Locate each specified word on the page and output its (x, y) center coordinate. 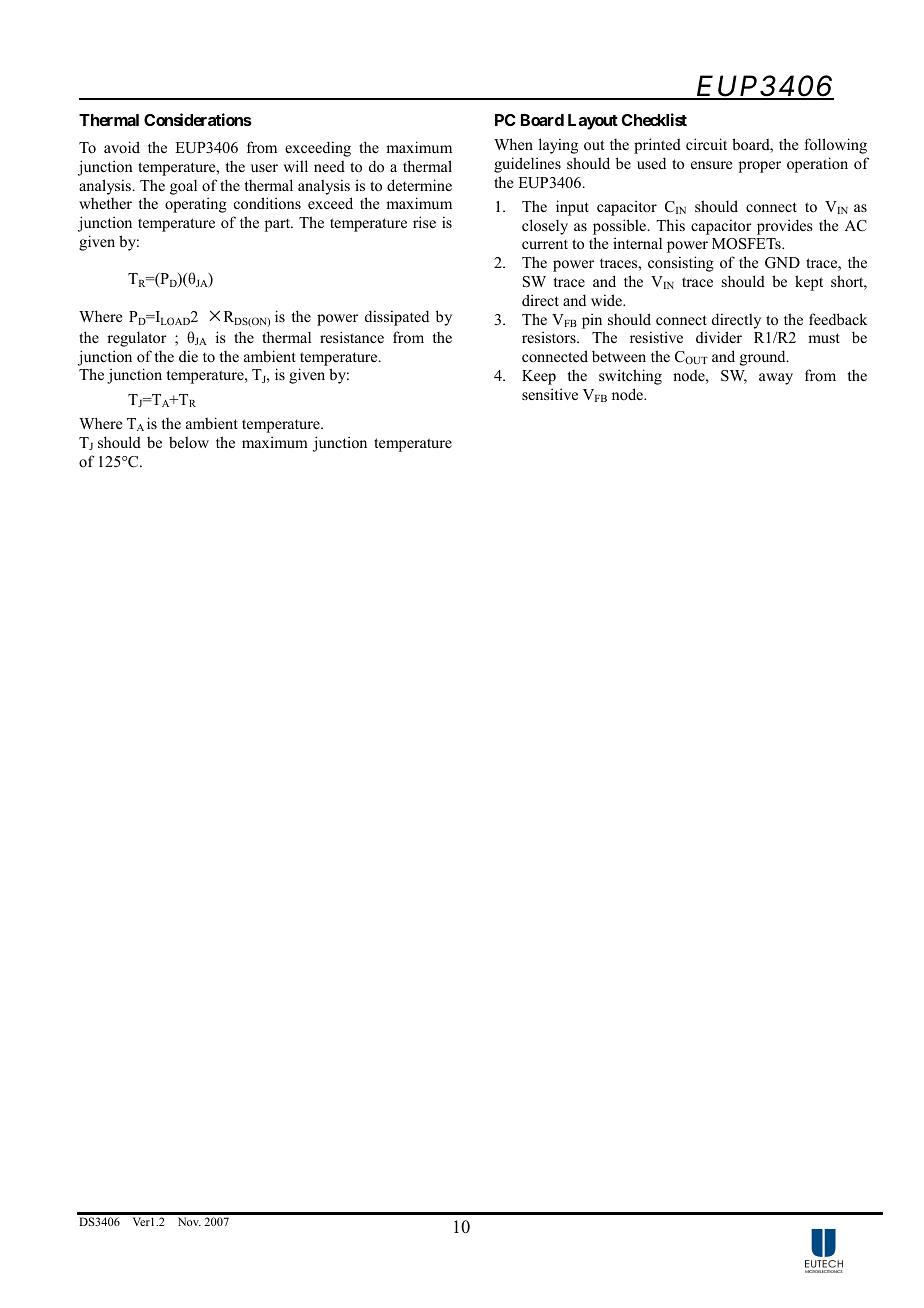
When (513, 144)
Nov (189, 1221)
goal (183, 187)
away (776, 379)
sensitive (550, 394)
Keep (539, 377)
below (189, 442)
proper (760, 167)
